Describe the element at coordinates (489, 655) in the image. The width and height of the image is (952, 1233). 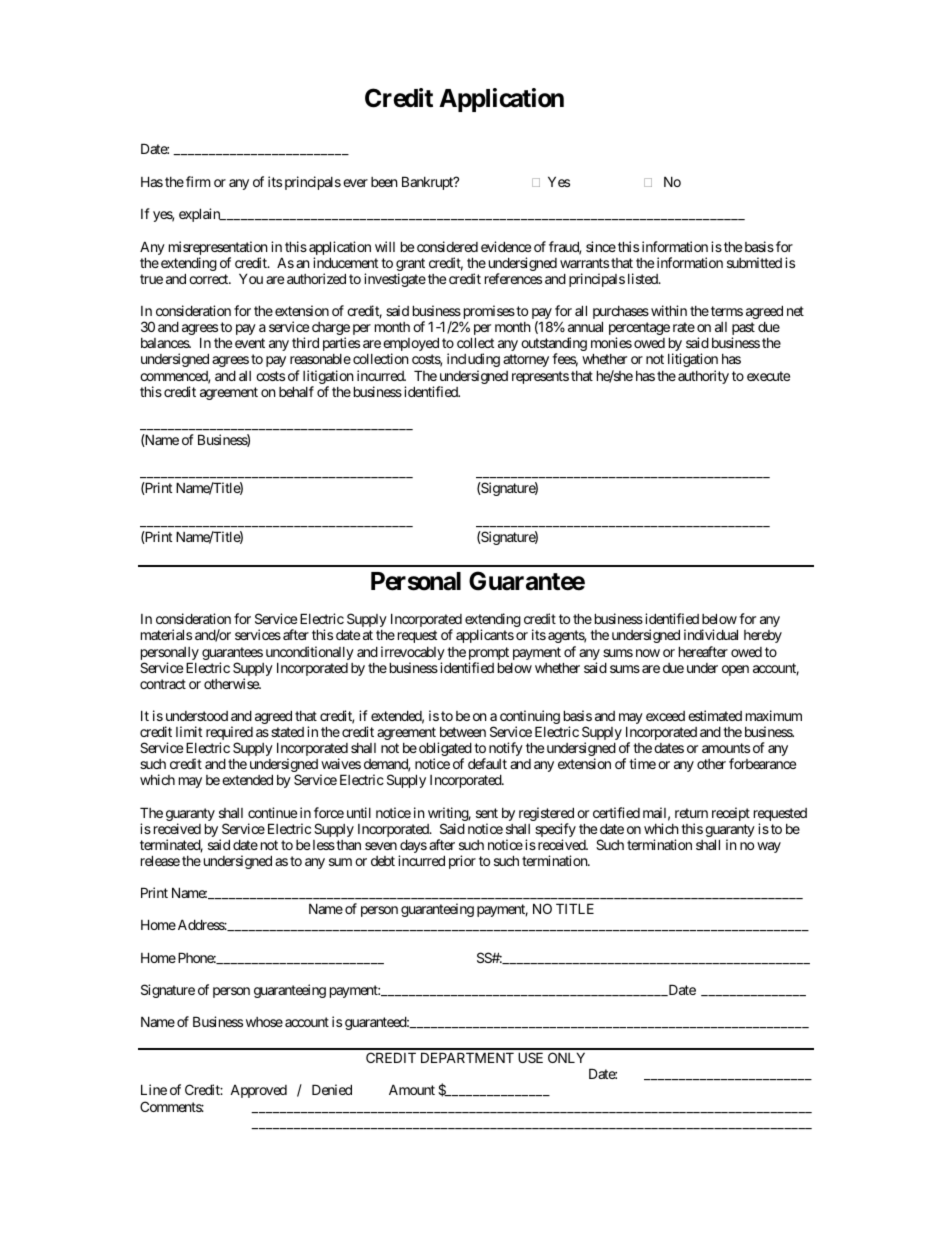
I see `prompt` at that location.
